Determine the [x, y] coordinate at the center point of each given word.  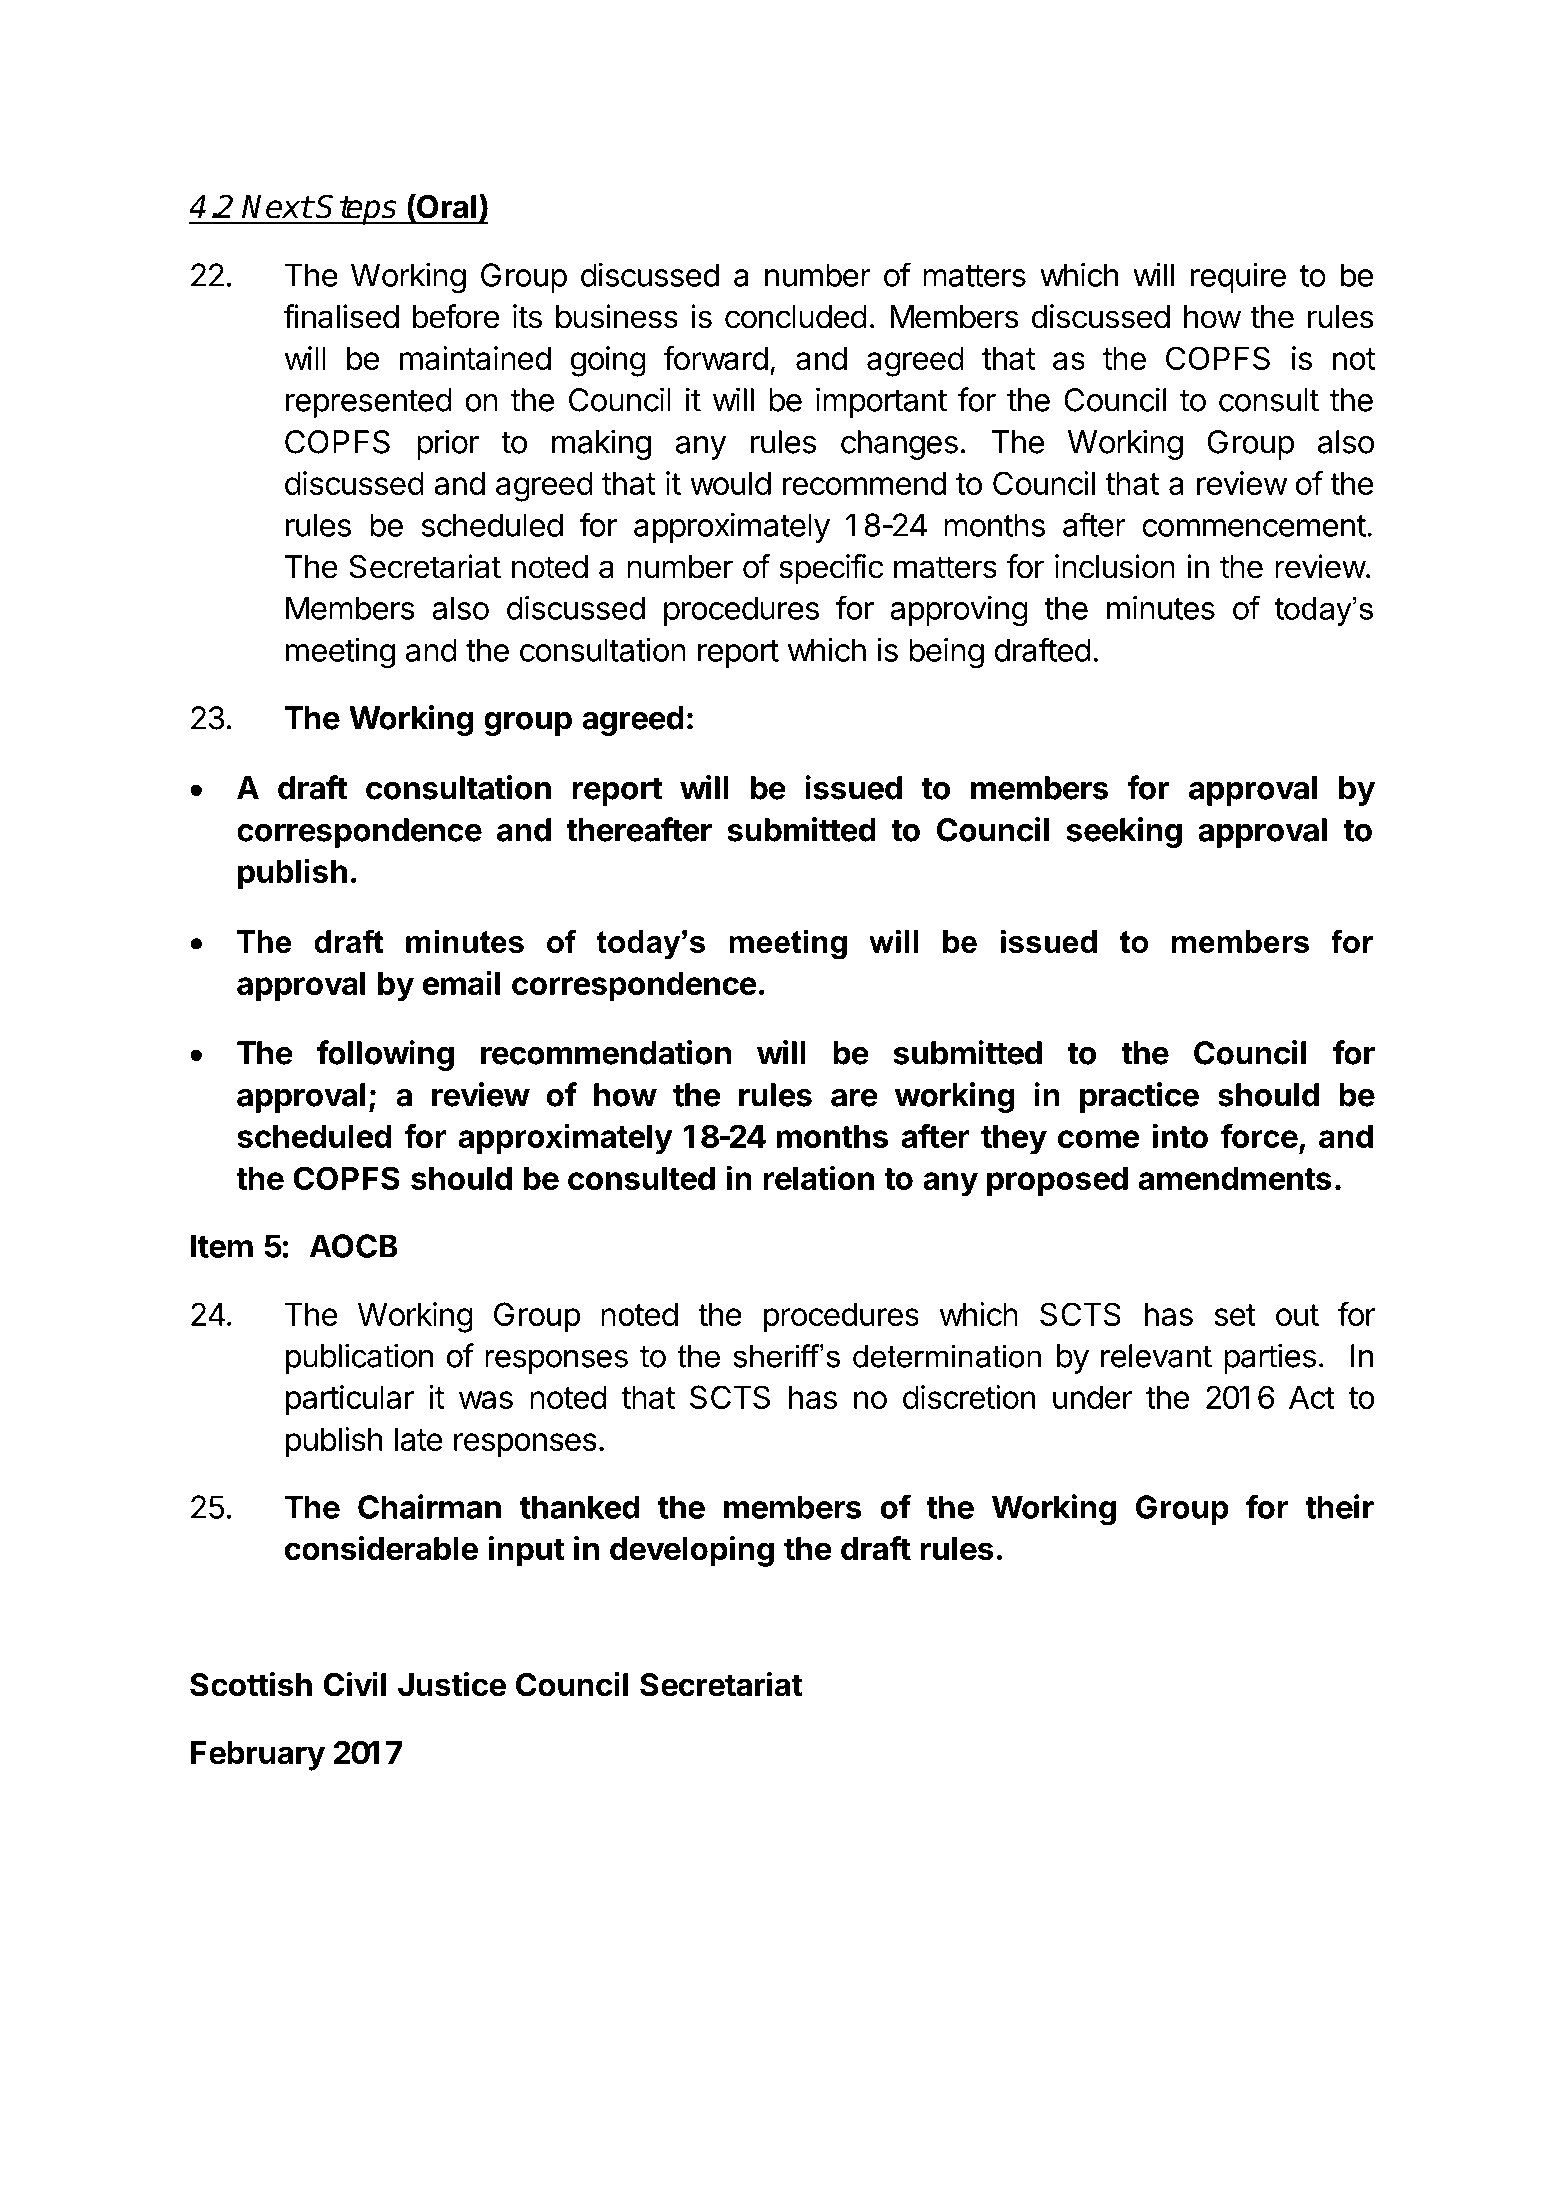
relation [818, 1177]
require [1238, 278]
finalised [341, 316]
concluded [796, 317]
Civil [354, 1684]
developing [692, 1551]
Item [222, 1246]
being [946, 653]
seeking [1124, 832]
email [461, 982]
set [1235, 1315]
